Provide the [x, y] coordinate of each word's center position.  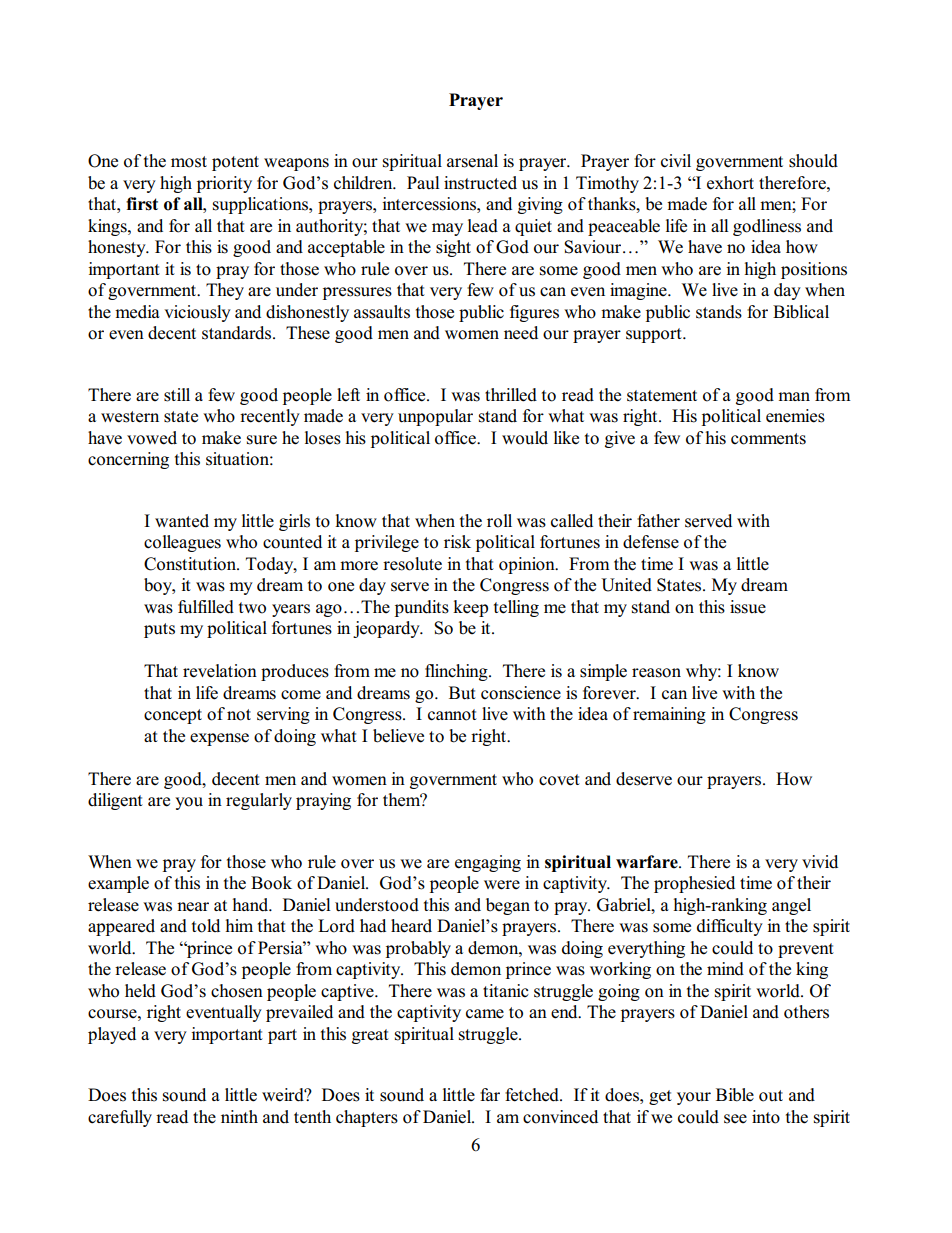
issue [748, 607]
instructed [480, 183]
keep [470, 608]
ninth [239, 1116]
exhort [730, 183]
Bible [735, 1095]
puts [159, 630]
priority [224, 184]
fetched [533, 1095]
